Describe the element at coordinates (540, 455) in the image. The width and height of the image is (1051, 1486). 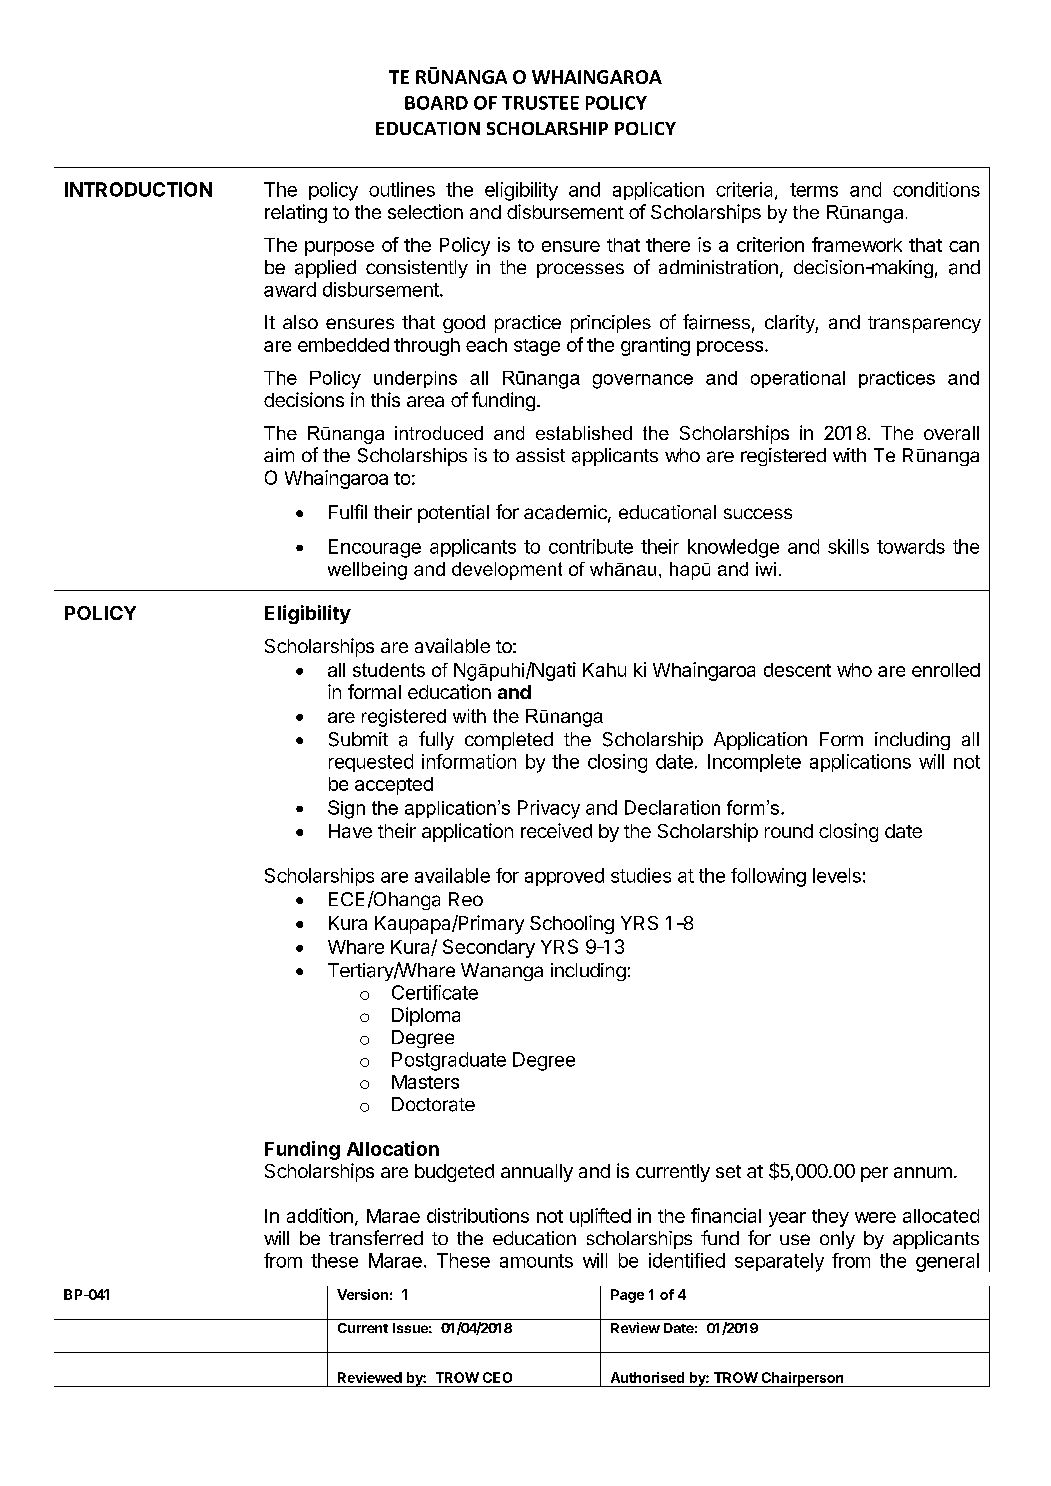
I see `assist` at that location.
